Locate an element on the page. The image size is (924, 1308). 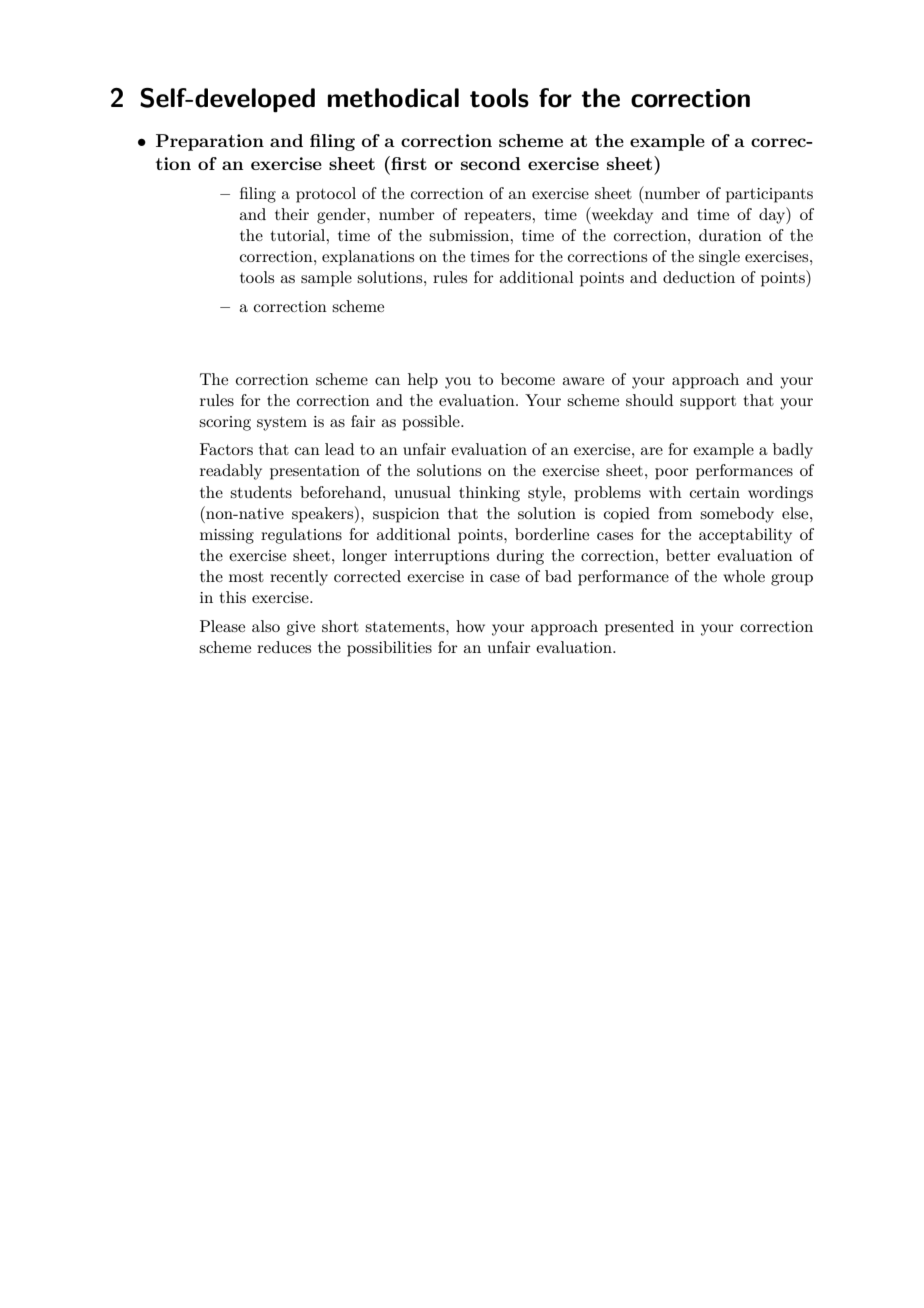
support is located at coordinates (708, 403).
